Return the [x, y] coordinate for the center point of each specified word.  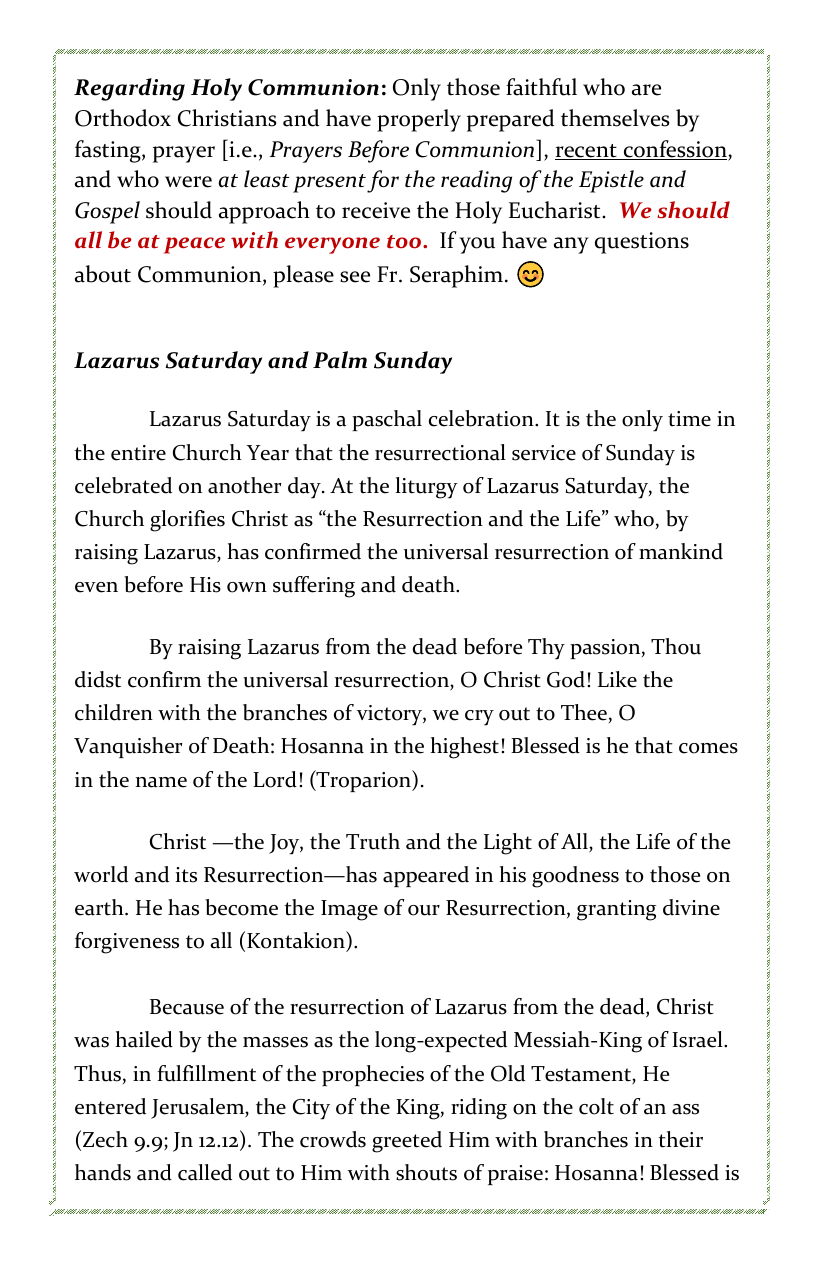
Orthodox [123, 118]
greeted [407, 1142]
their [680, 1139]
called [205, 1172]
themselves [615, 118]
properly [419, 120]
